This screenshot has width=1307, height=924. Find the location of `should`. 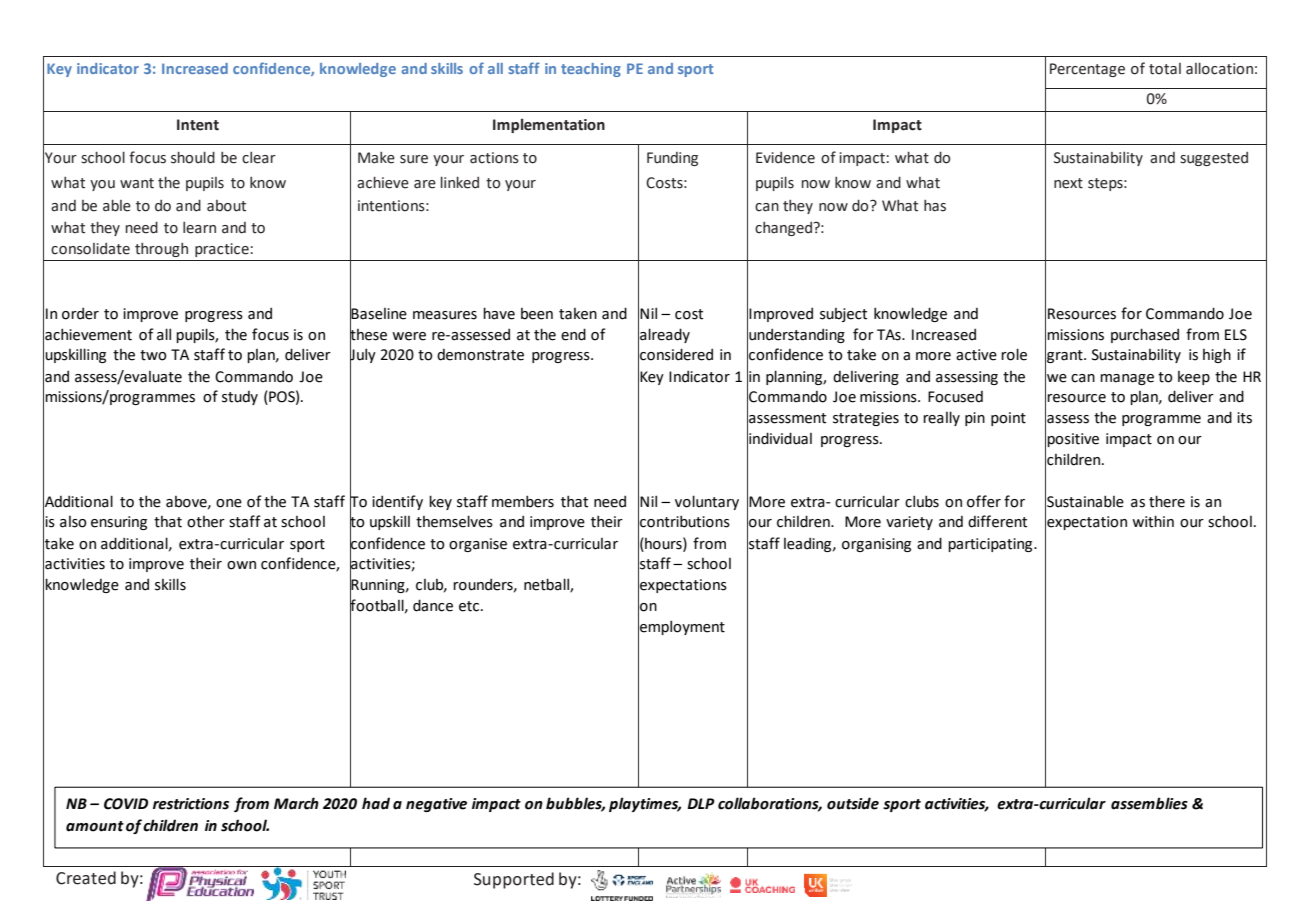

should is located at coordinates (193, 157).
